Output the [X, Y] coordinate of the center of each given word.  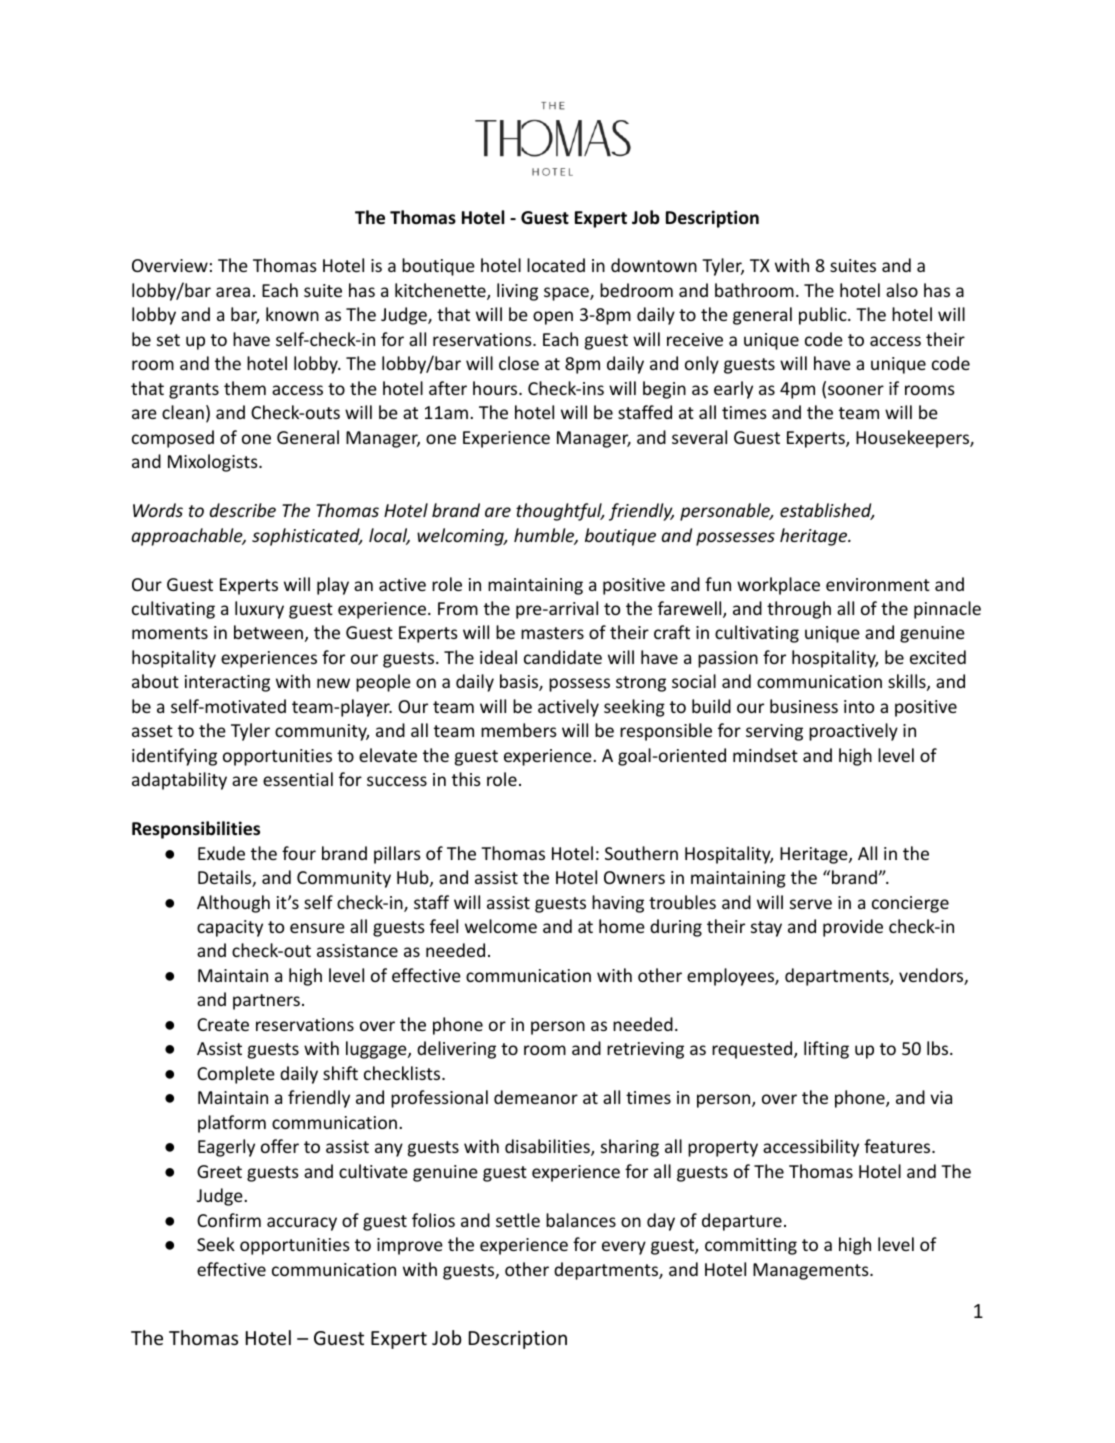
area [233, 292]
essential [298, 779]
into [859, 706]
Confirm [229, 1220]
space [567, 294]
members [519, 730]
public [824, 316]
